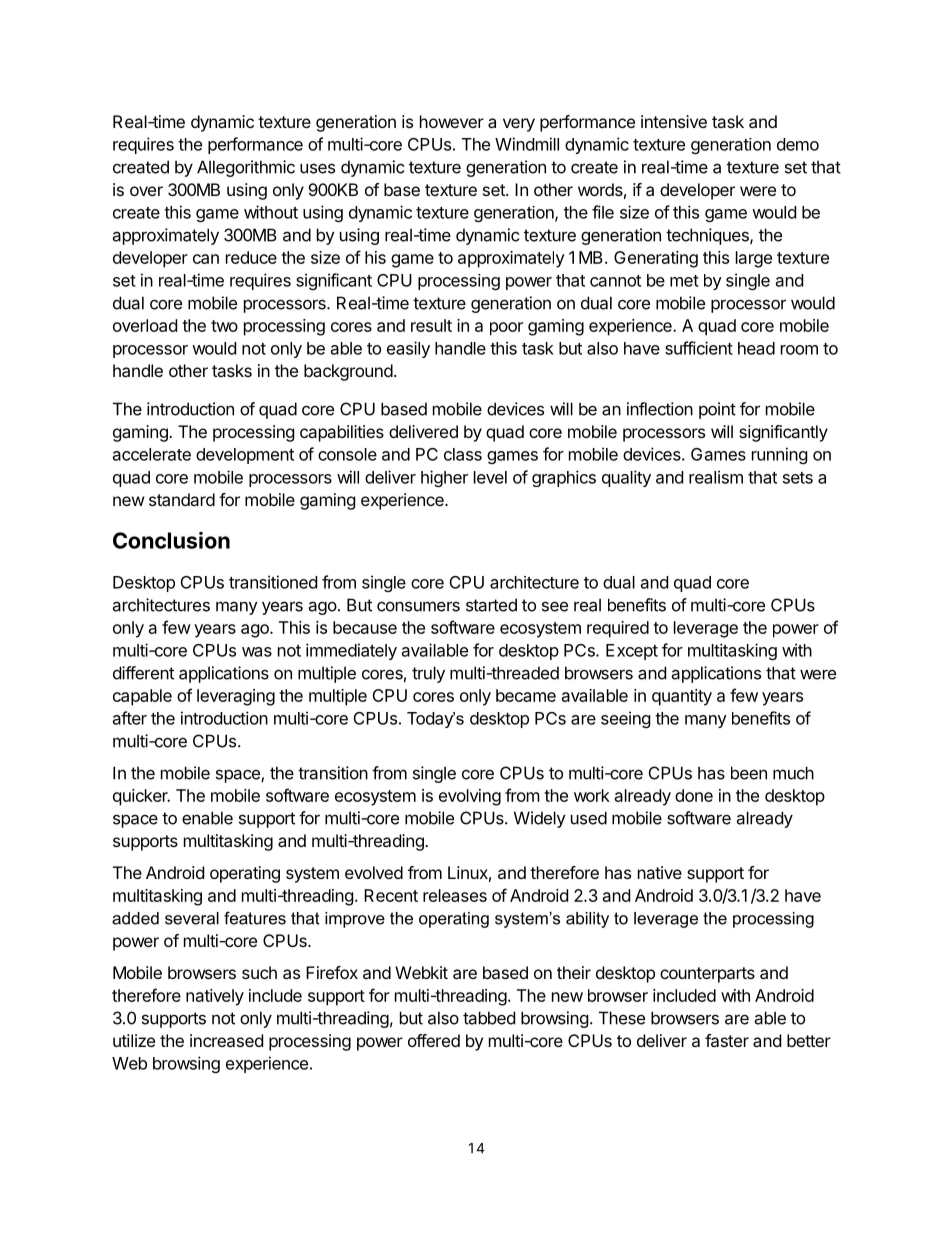 This document has height=1233, width=952. What do you see at coordinates (489, 1018) in the document?
I see `tabbed` at bounding box center [489, 1018].
